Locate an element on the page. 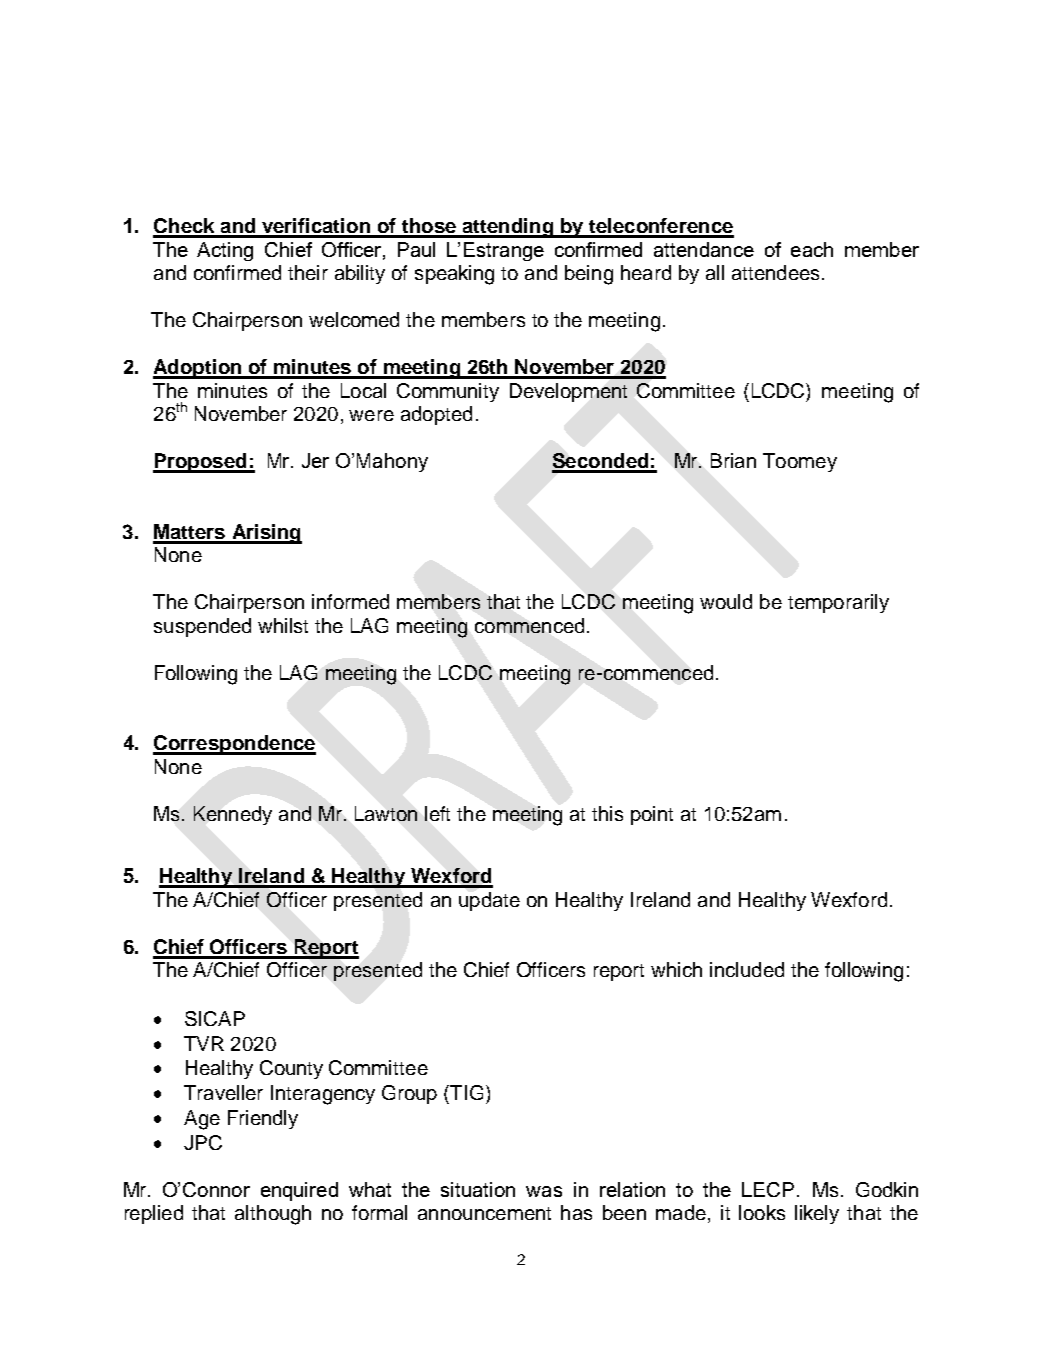  informed is located at coordinates (350, 601).
